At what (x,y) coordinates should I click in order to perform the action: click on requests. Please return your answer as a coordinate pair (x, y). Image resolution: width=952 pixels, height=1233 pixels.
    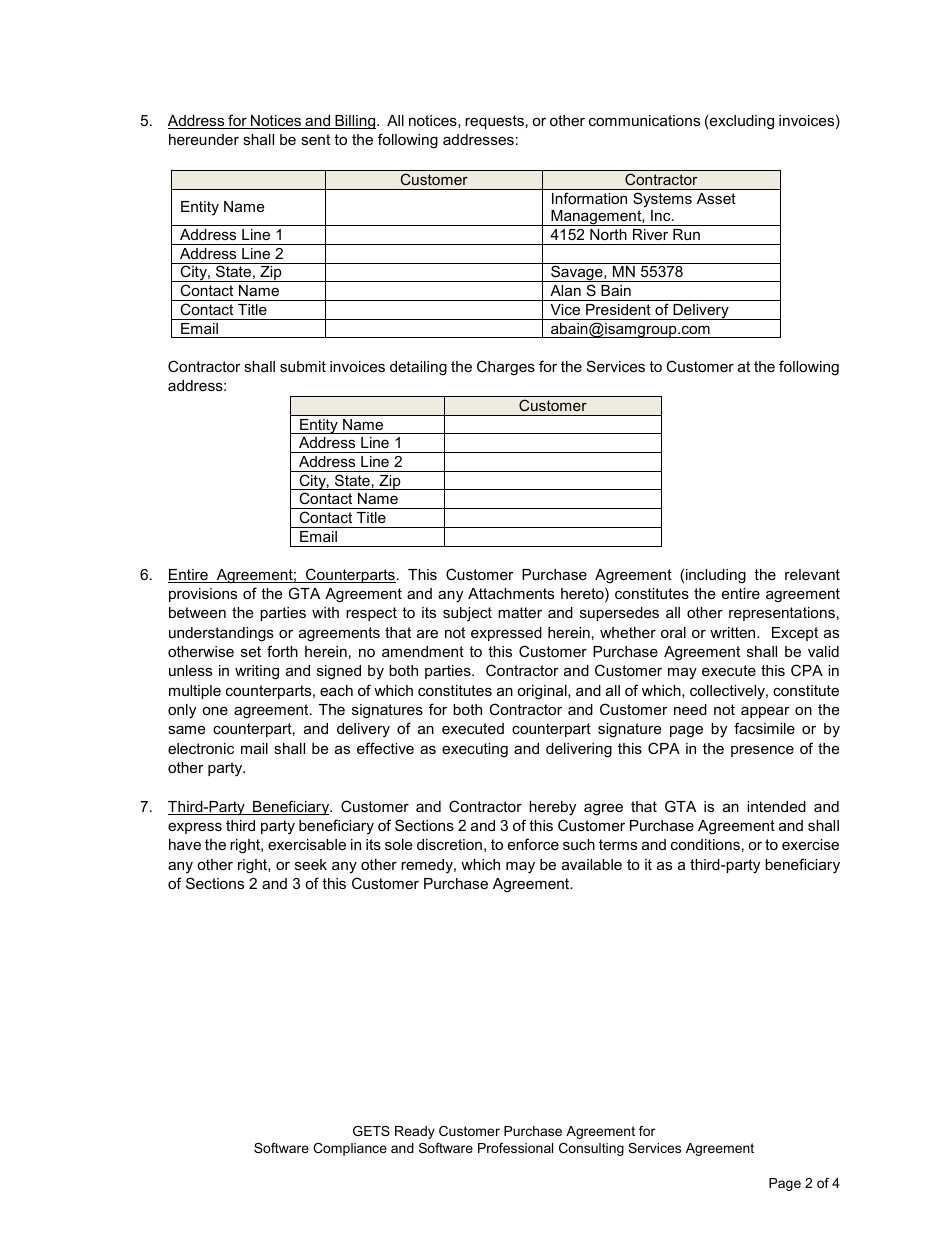
    Looking at the image, I should click on (494, 122).
